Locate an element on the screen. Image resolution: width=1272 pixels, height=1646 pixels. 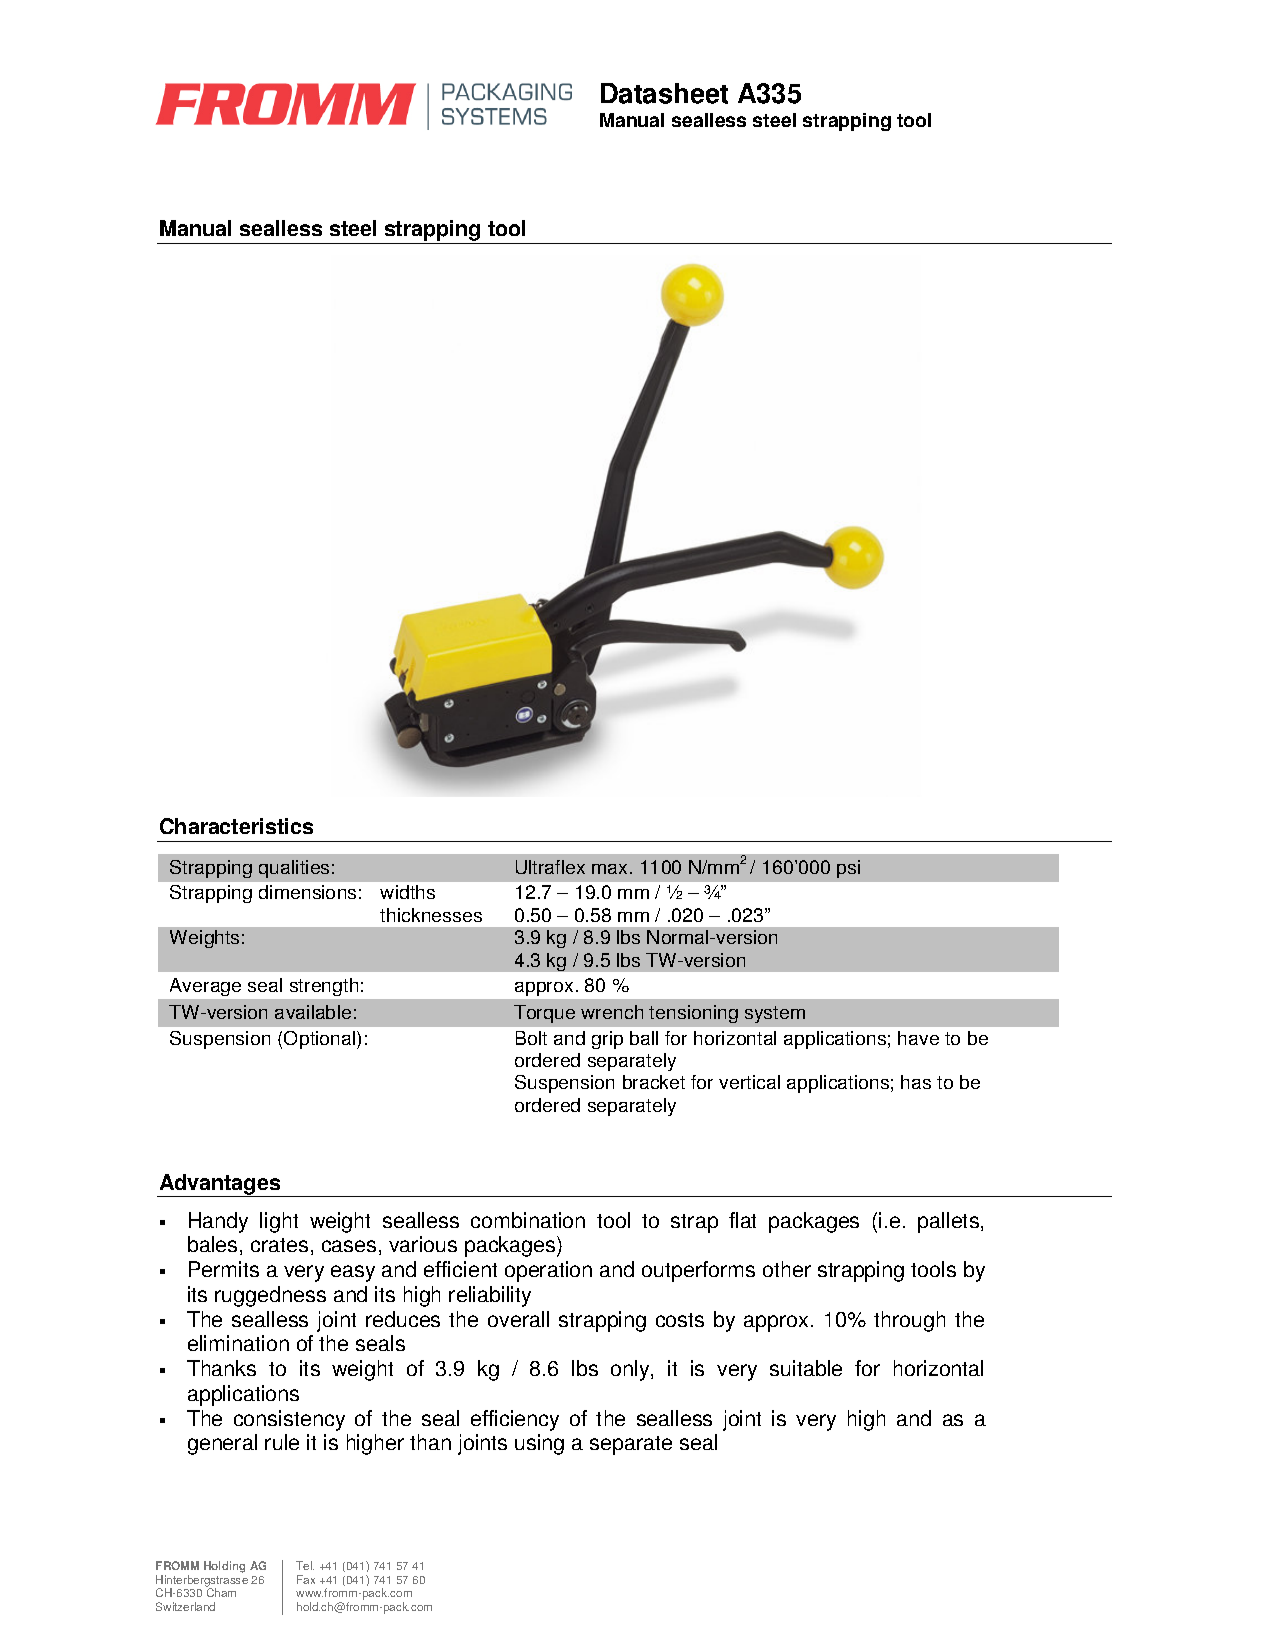
widths is located at coordinates (407, 892).
